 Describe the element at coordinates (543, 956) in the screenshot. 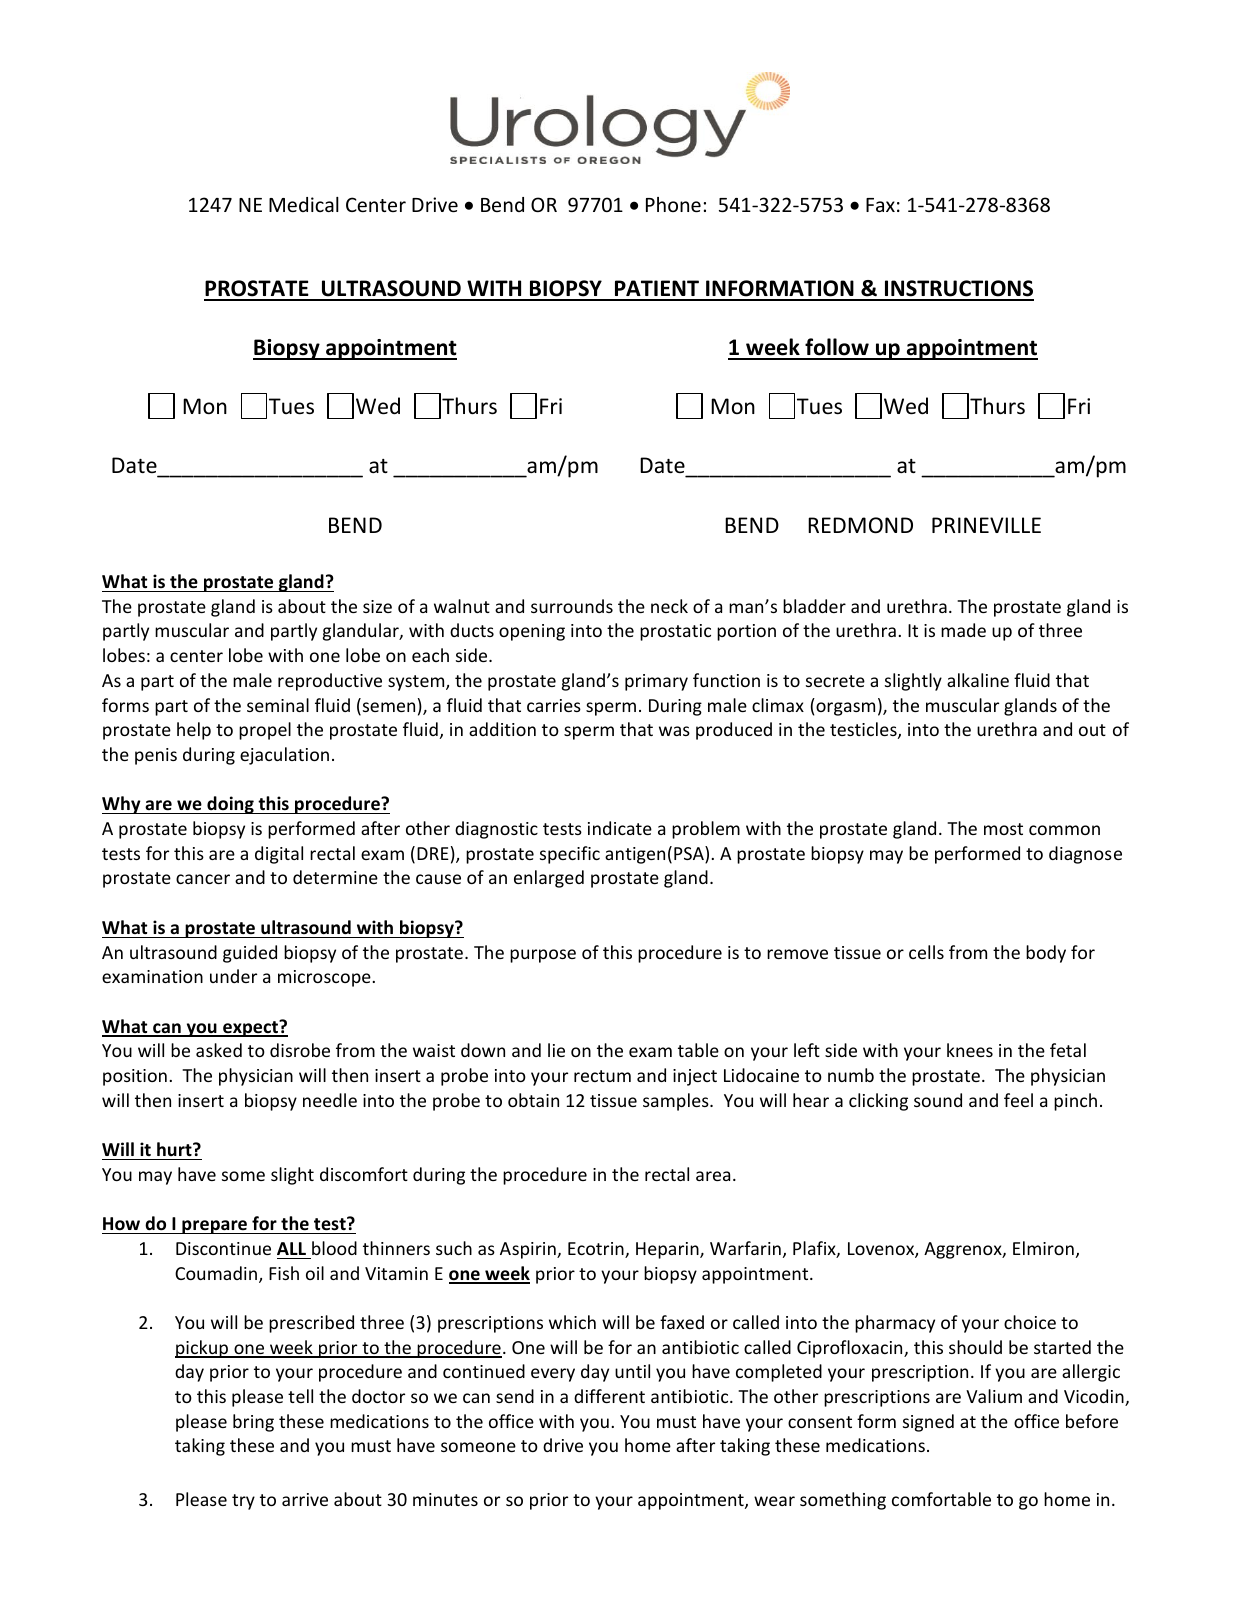

I see `purpose` at that location.
